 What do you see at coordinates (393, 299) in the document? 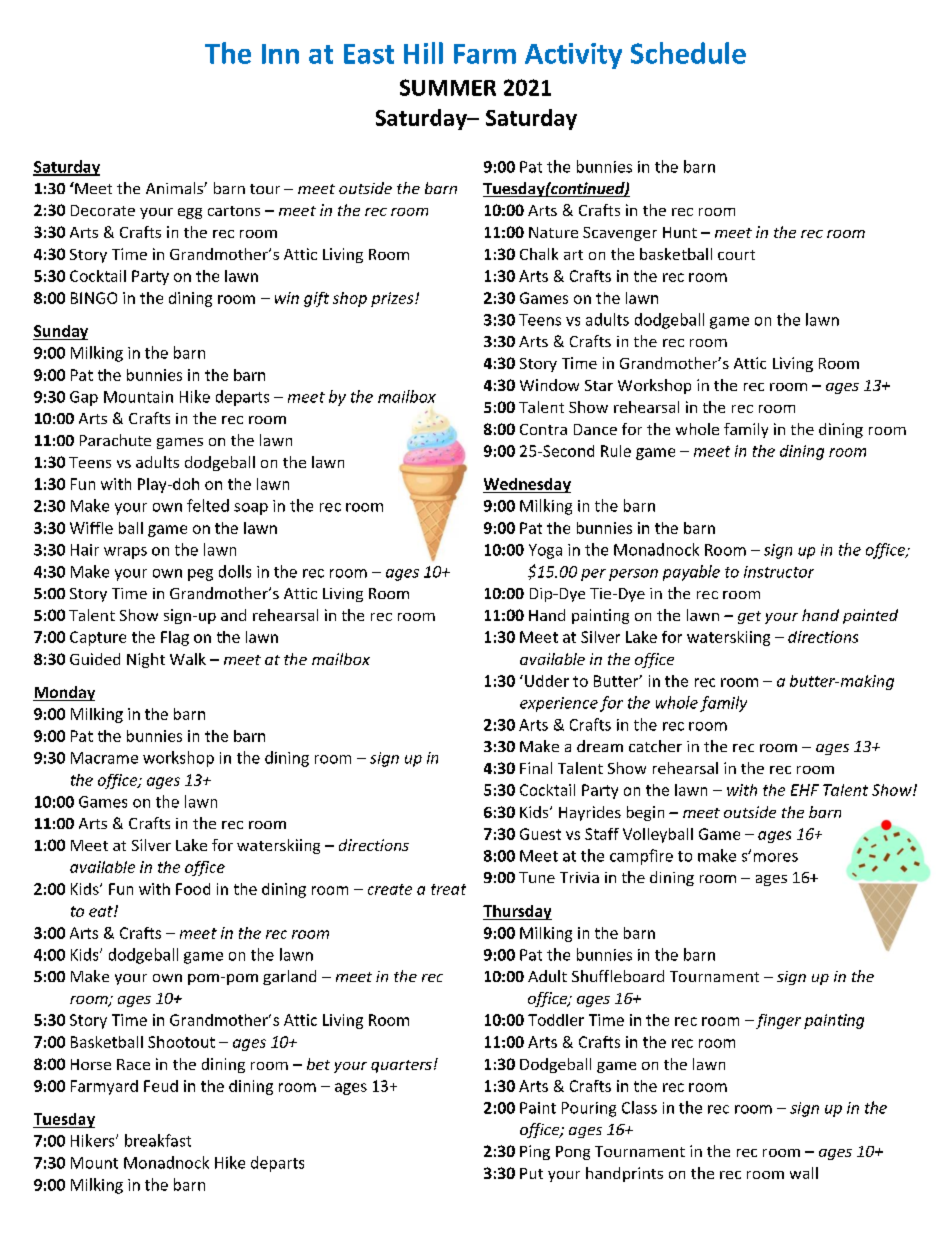
I see `prizes` at bounding box center [393, 299].
